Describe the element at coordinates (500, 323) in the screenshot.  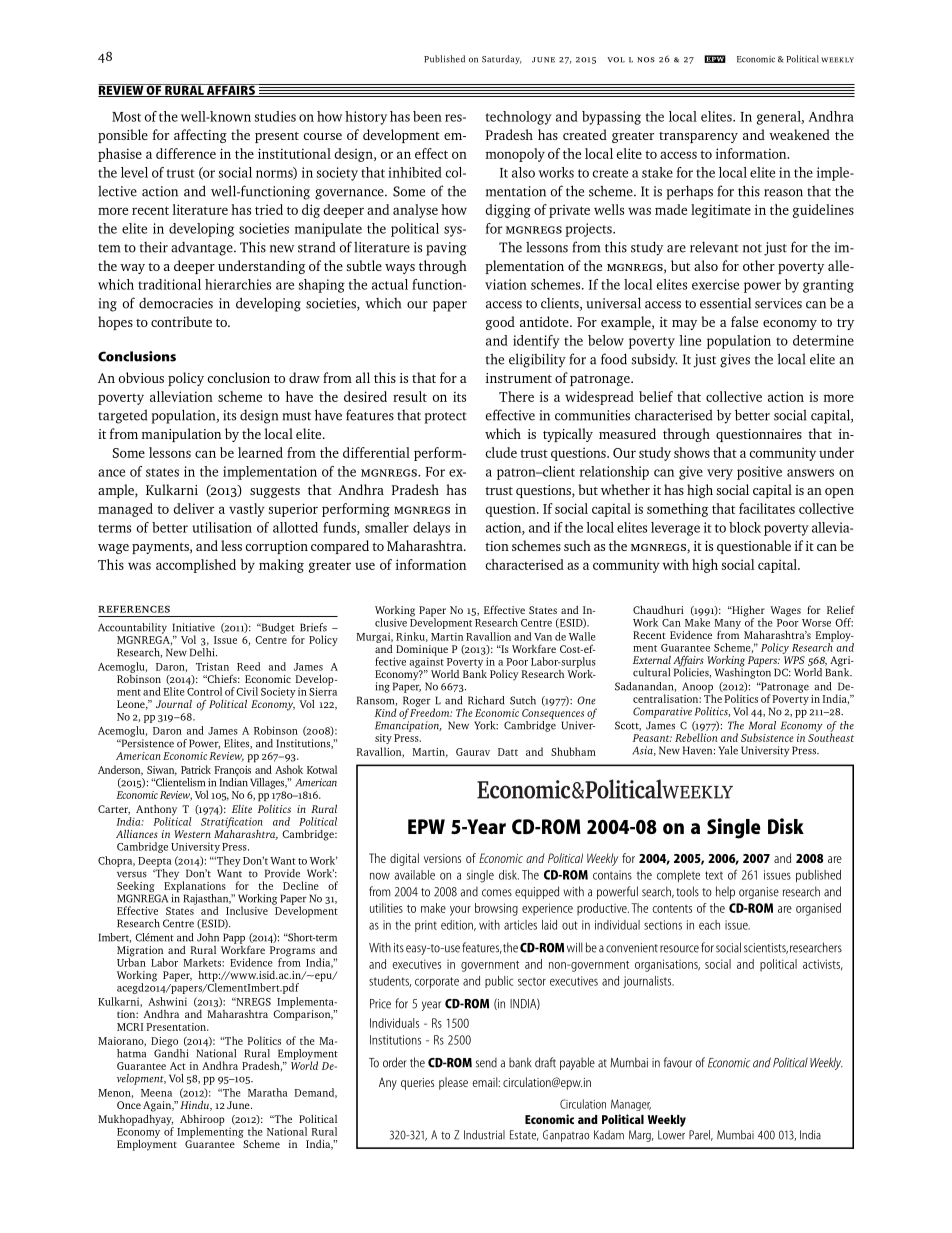
I see `good` at that location.
